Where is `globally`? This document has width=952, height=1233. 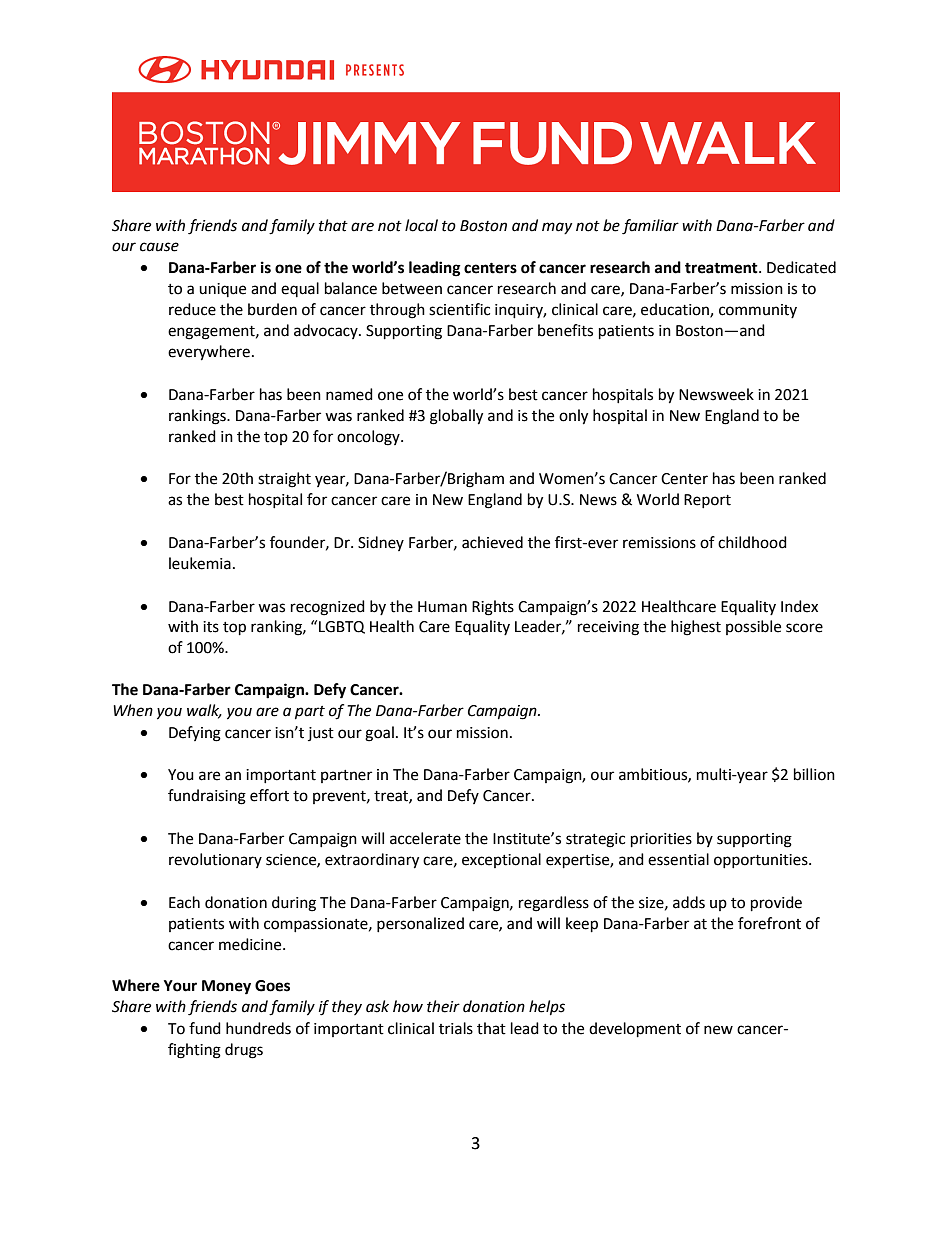 globally is located at coordinates (456, 417).
